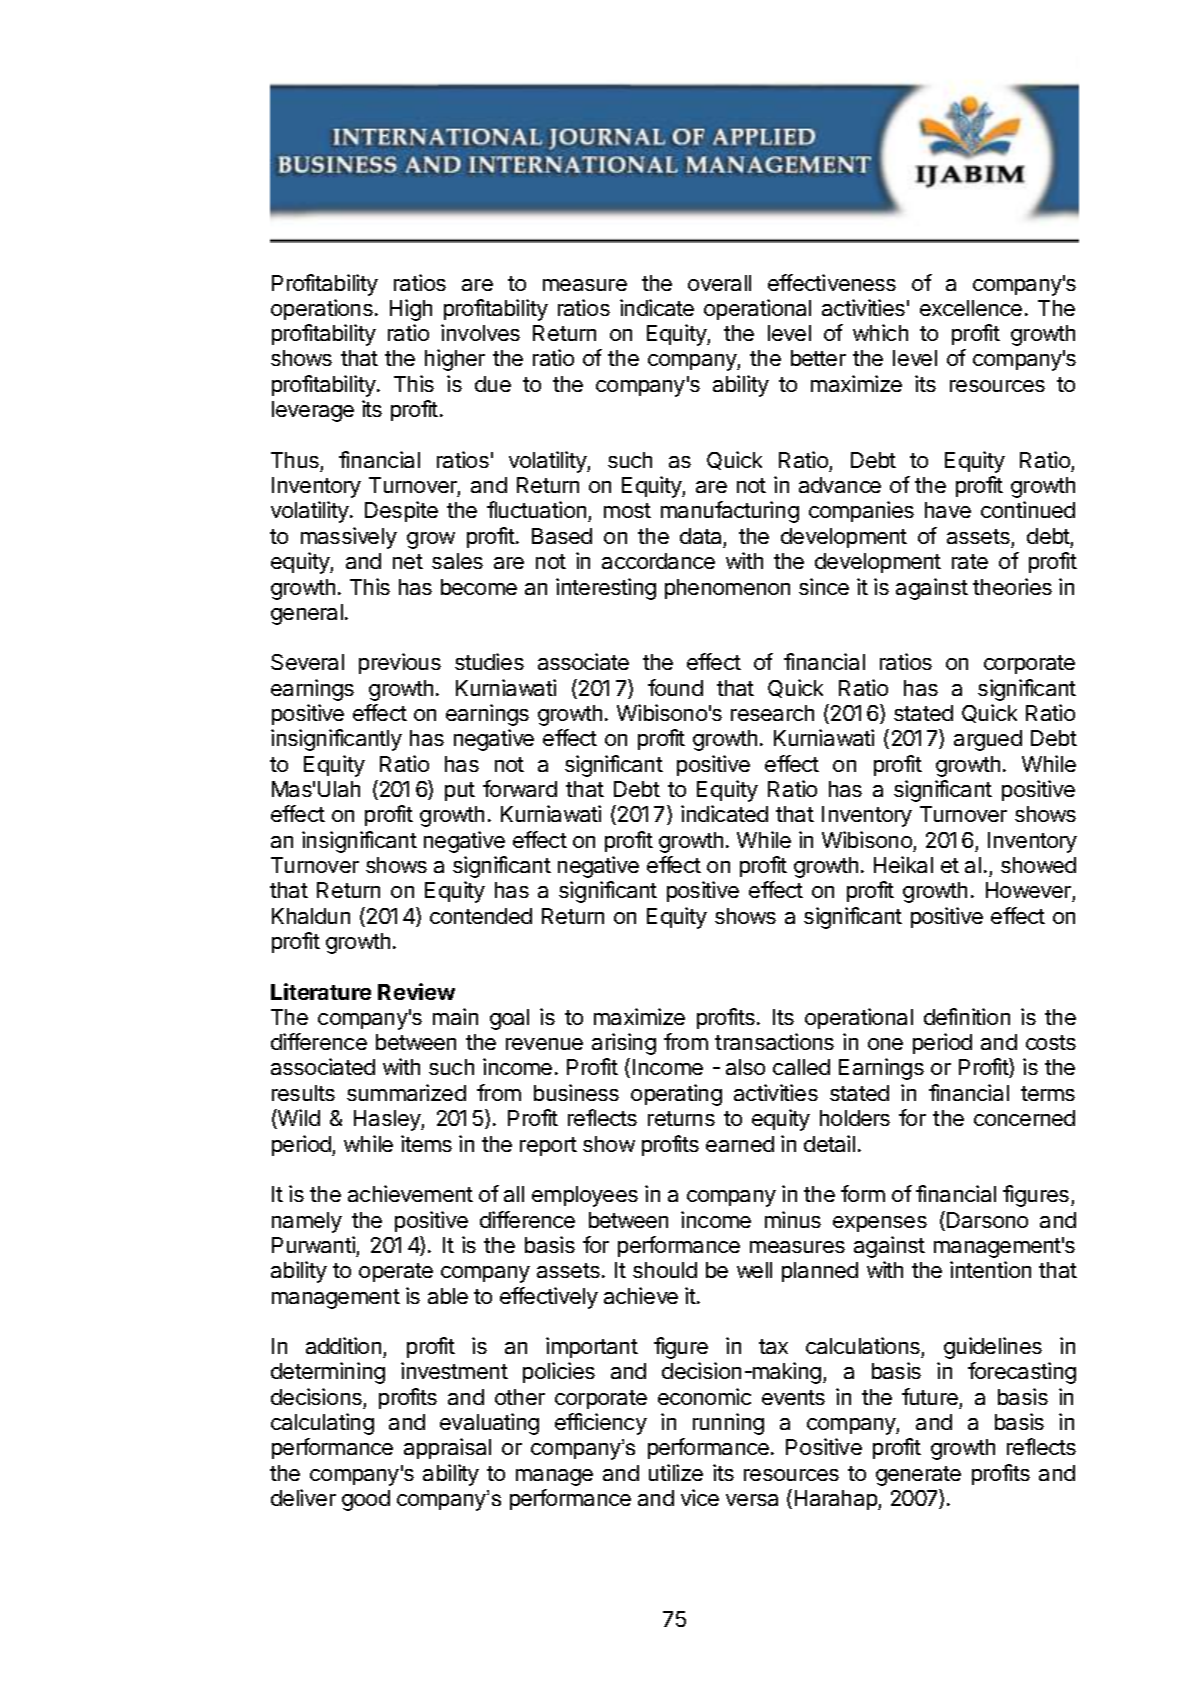  I want to click on argued, so click(988, 740).
